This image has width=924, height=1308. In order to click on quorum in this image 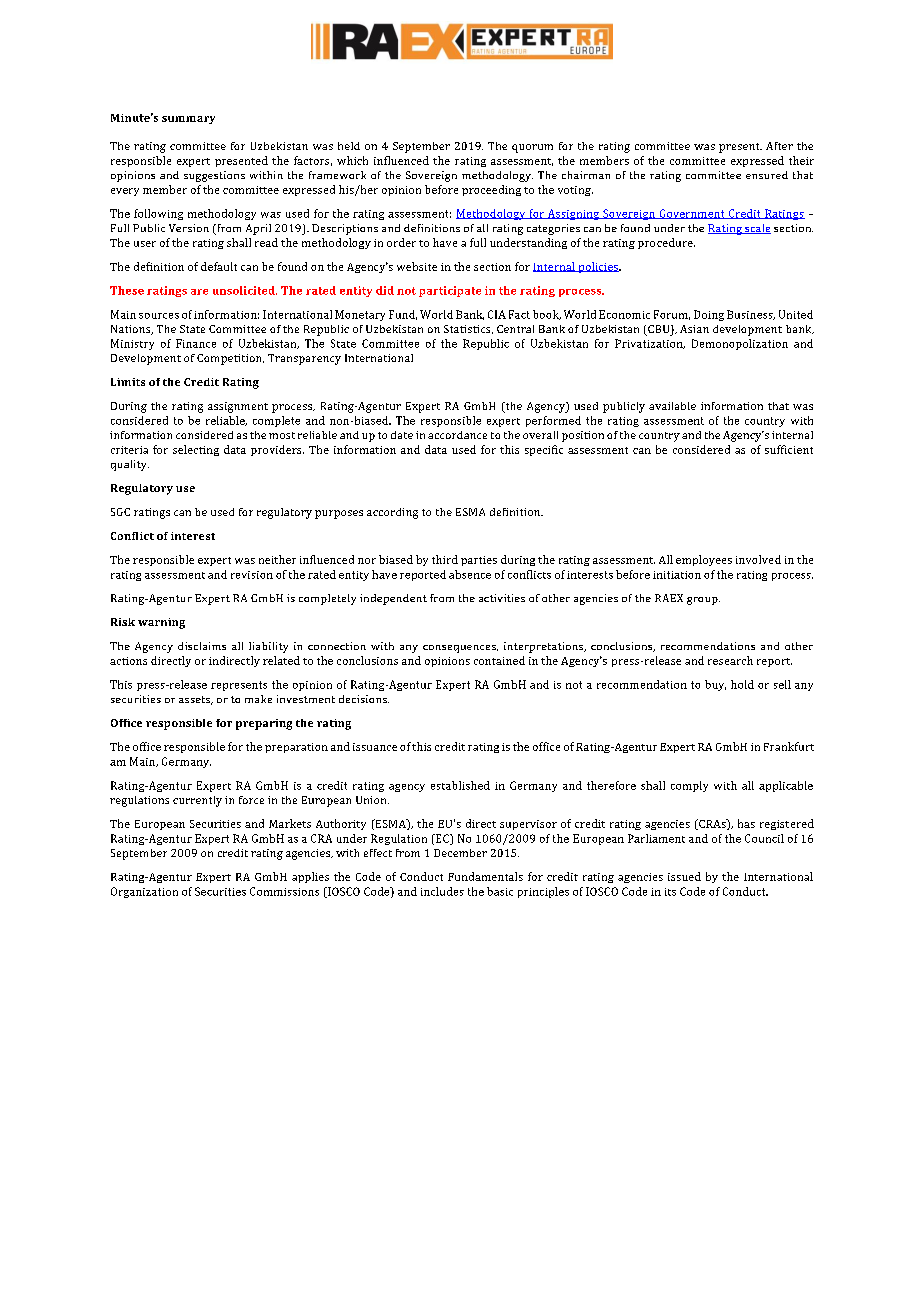, I will do `click(532, 148)`.
